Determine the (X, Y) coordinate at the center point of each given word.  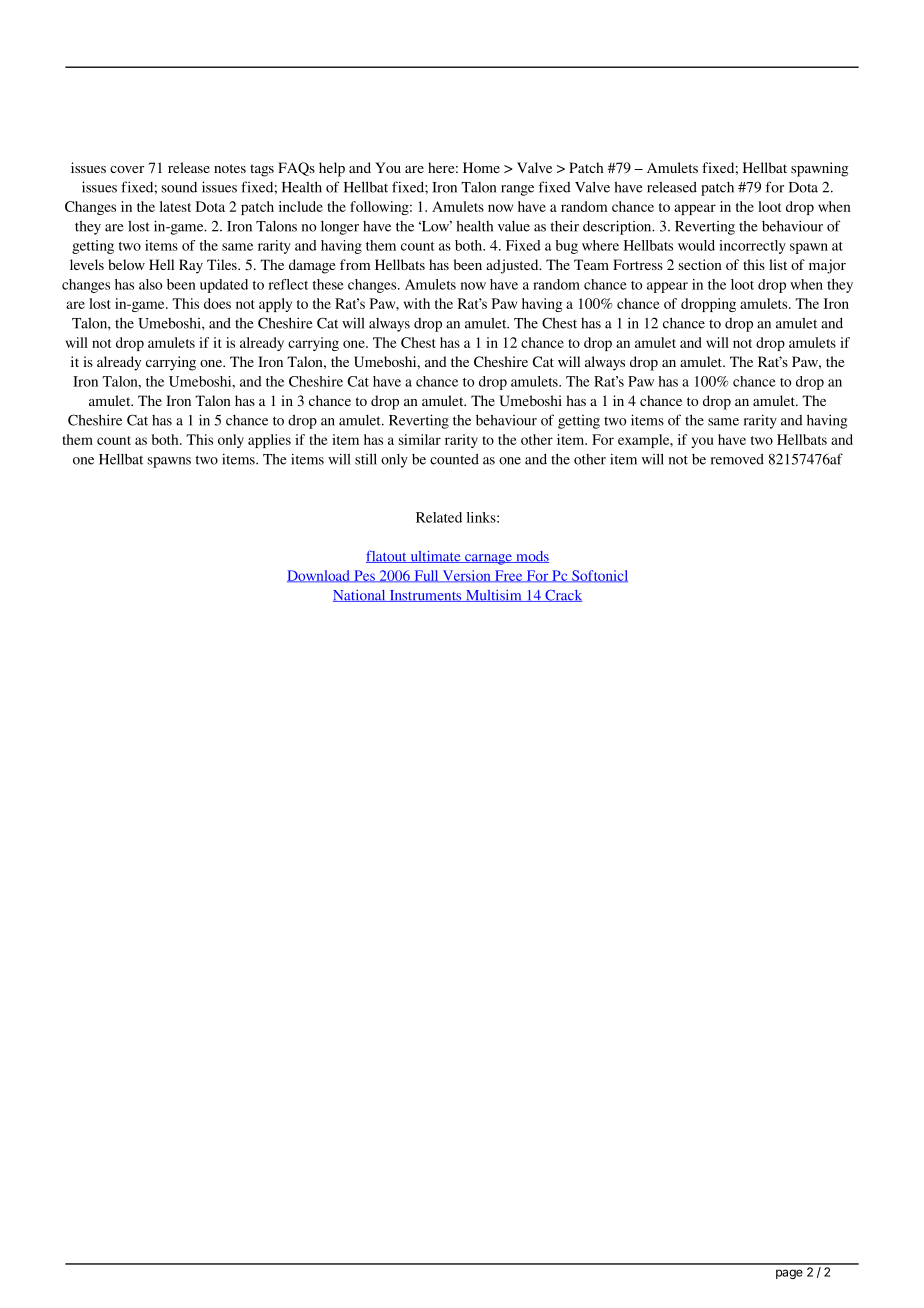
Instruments (425, 596)
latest (175, 206)
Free (508, 576)
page (789, 1274)
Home (481, 167)
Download (319, 576)
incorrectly (752, 247)
